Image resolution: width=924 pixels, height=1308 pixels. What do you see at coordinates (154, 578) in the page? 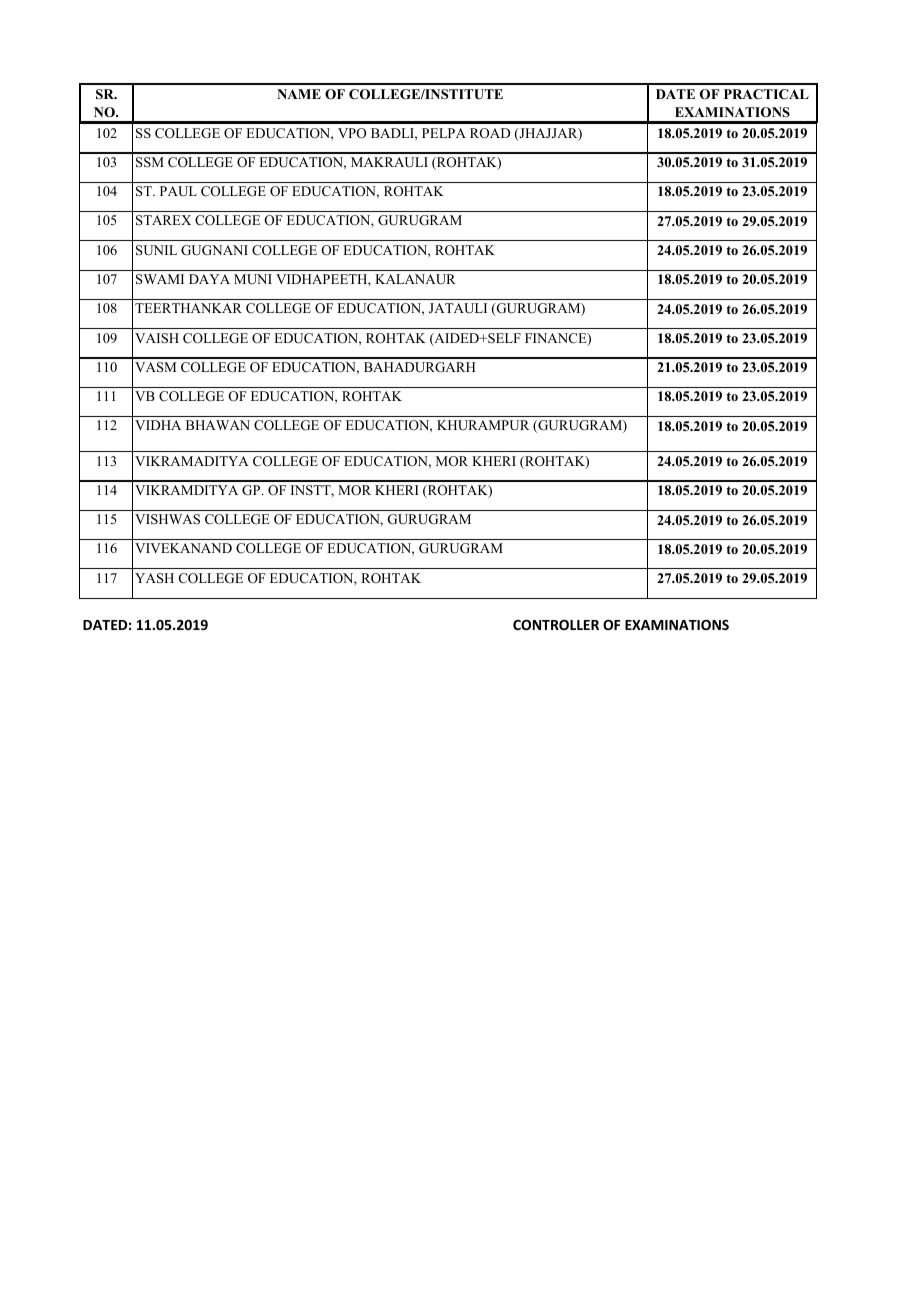
I see `YASH` at bounding box center [154, 578].
